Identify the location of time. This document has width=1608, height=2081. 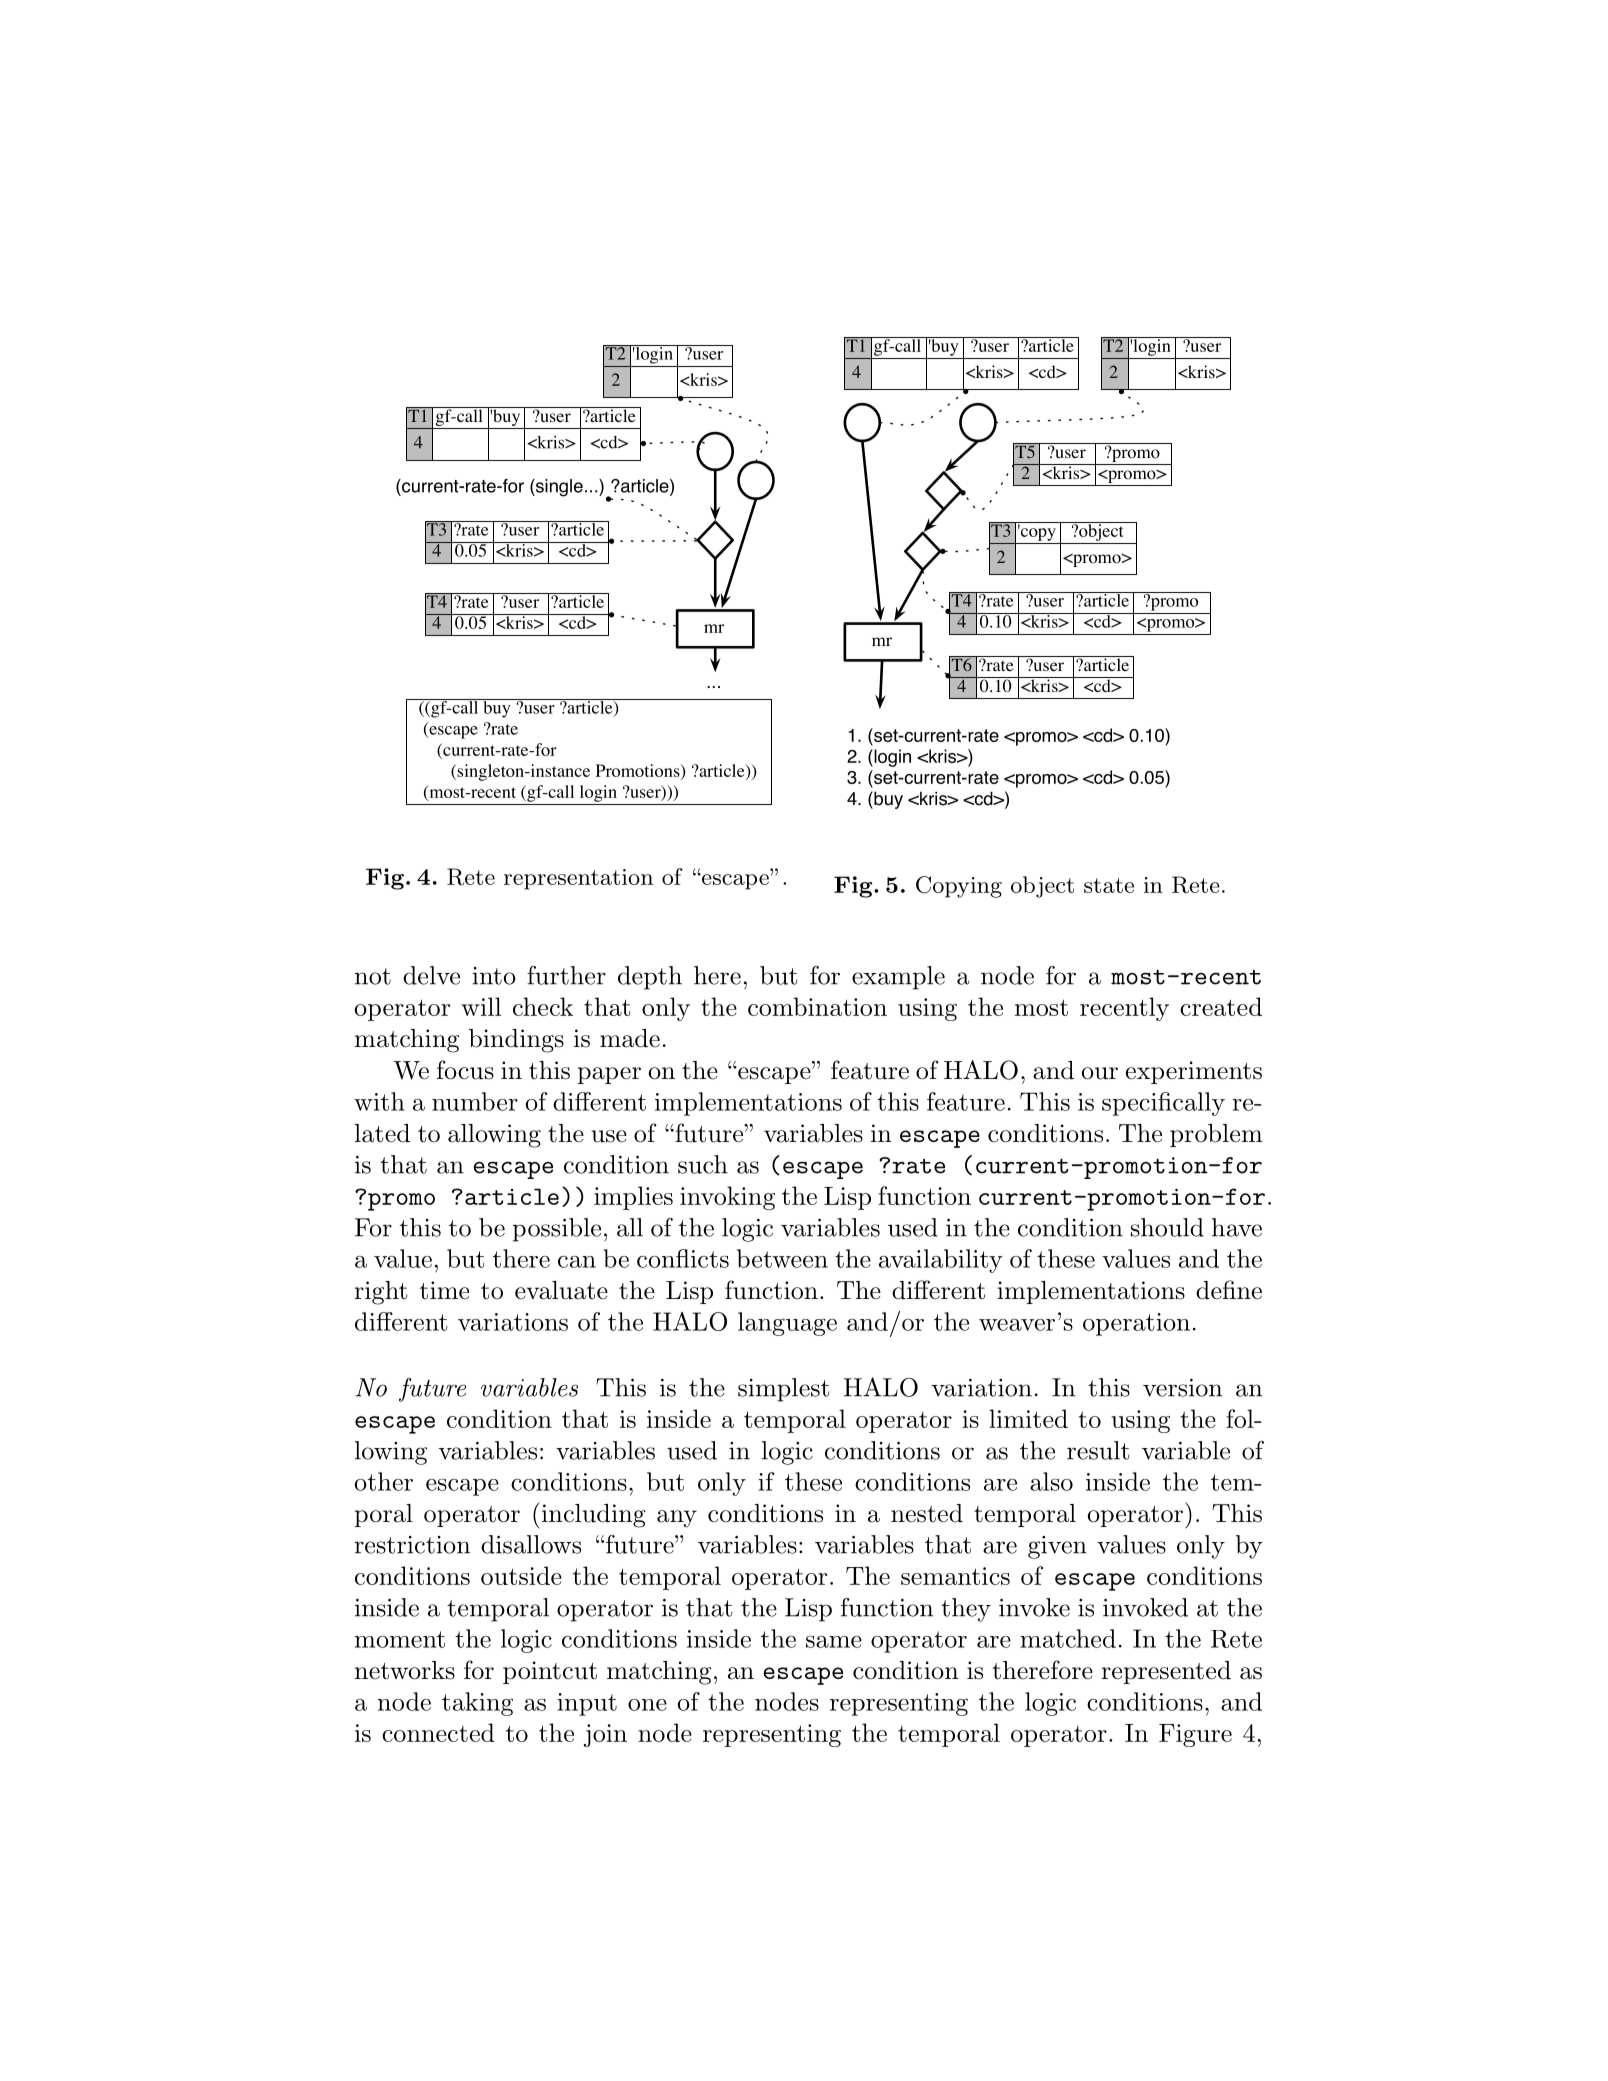
(444, 1290).
